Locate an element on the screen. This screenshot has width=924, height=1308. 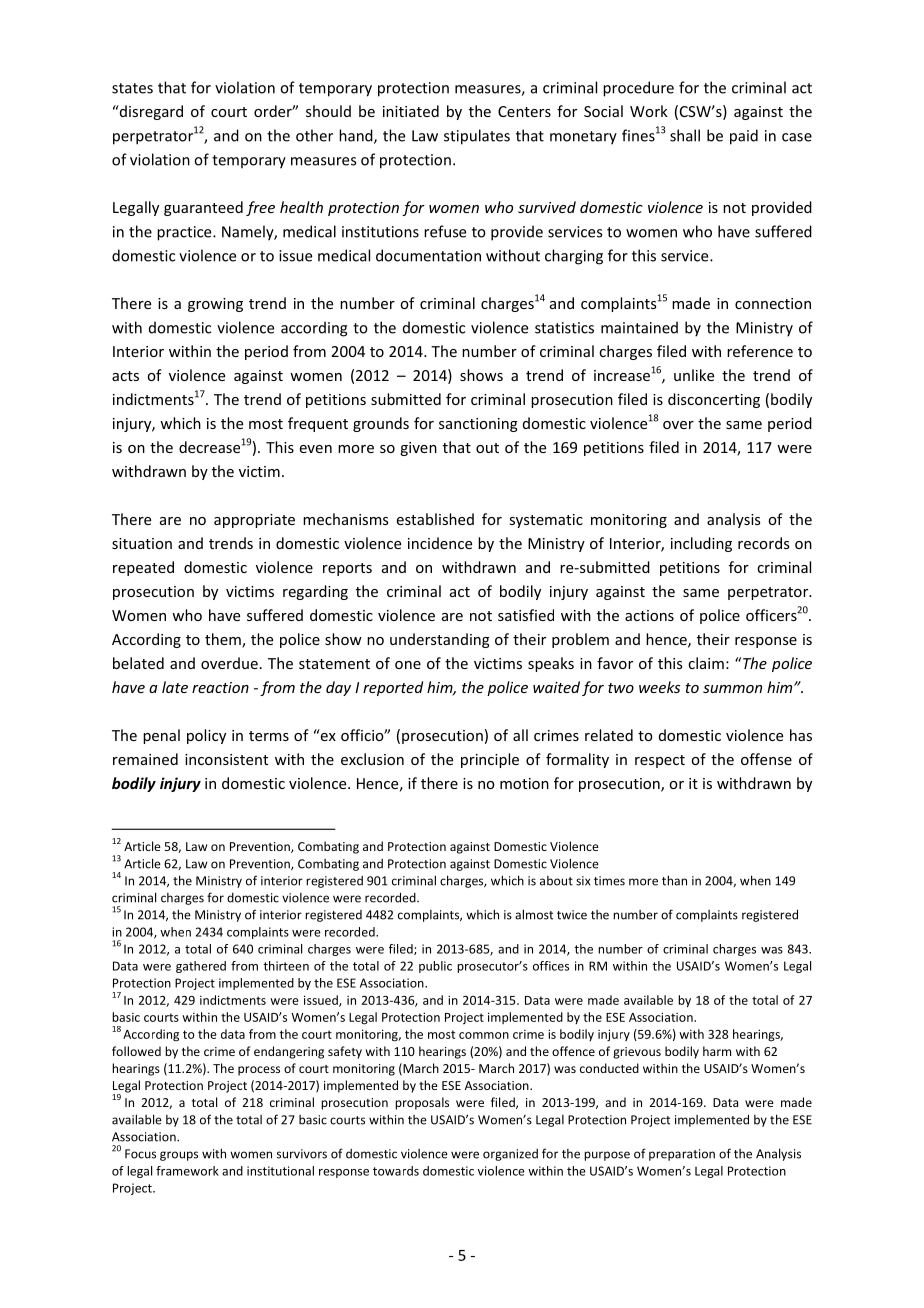
states is located at coordinates (132, 88).
